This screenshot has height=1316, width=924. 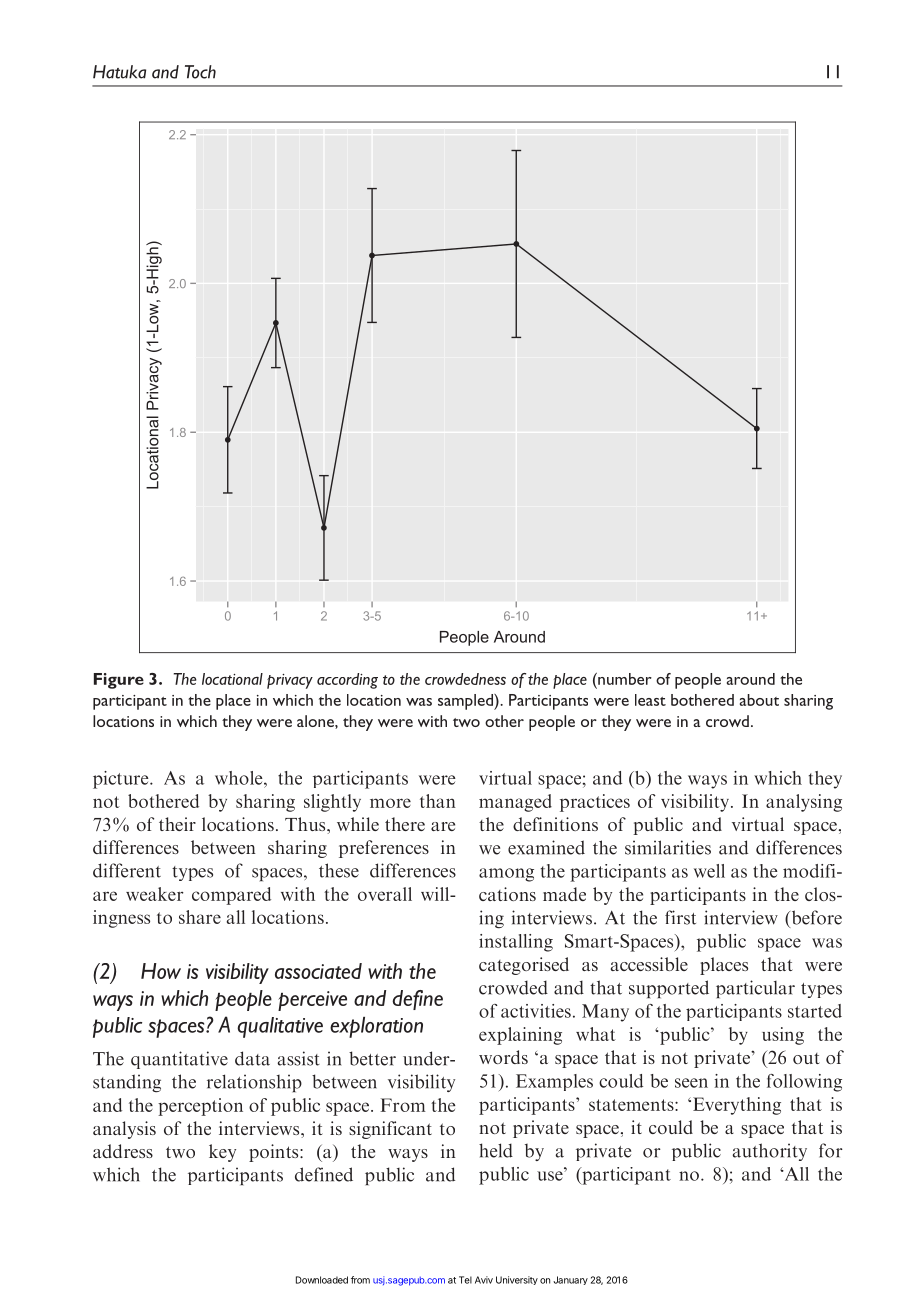 What do you see at coordinates (322, 1280) in the screenshot?
I see `Downloaded` at bounding box center [322, 1280].
